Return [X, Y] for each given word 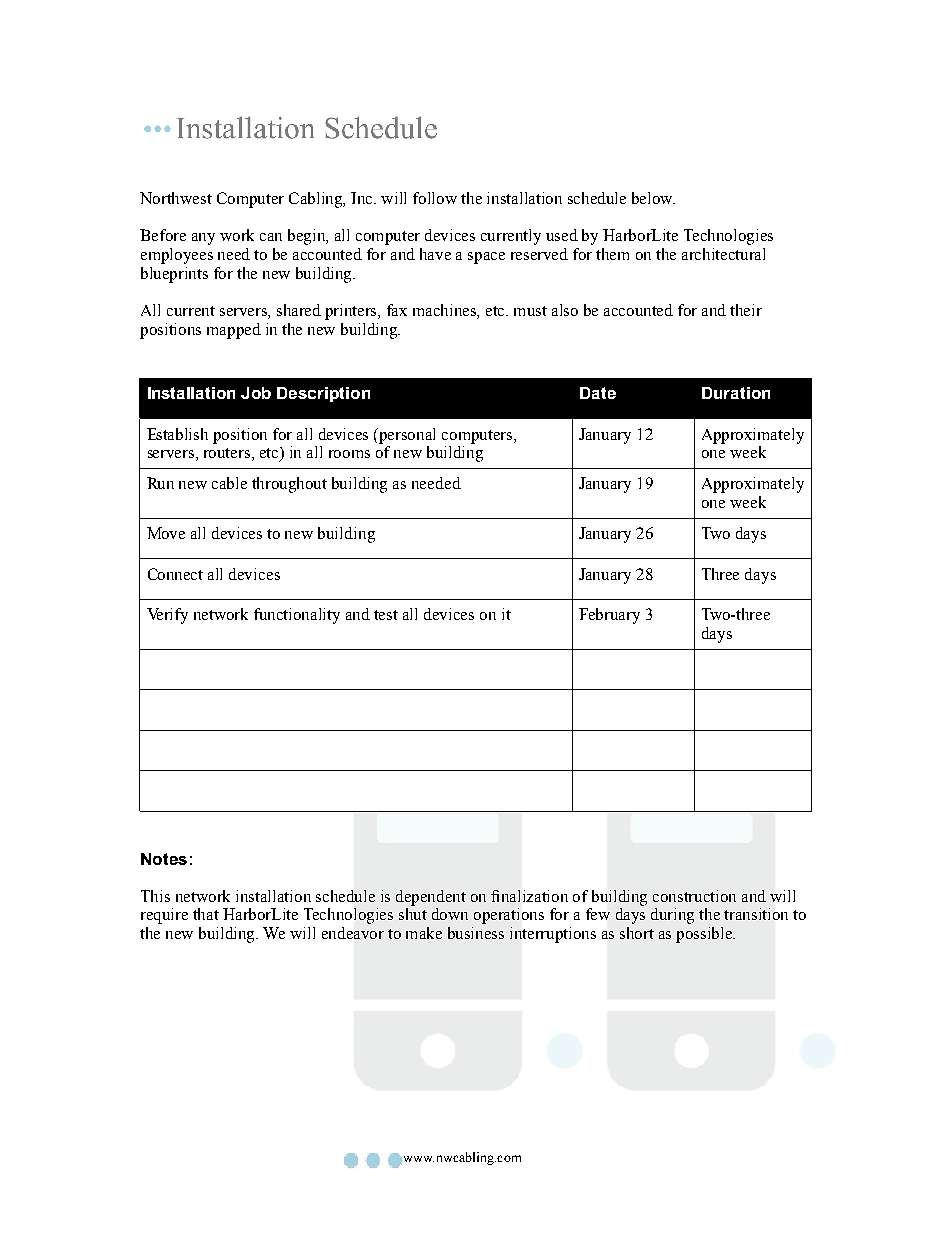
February [609, 616]
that [206, 914]
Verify [167, 616]
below [653, 198]
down [450, 914]
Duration [736, 393]
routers [228, 454]
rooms [349, 454]
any [203, 239]
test [386, 615]
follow [435, 198]
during [672, 916]
